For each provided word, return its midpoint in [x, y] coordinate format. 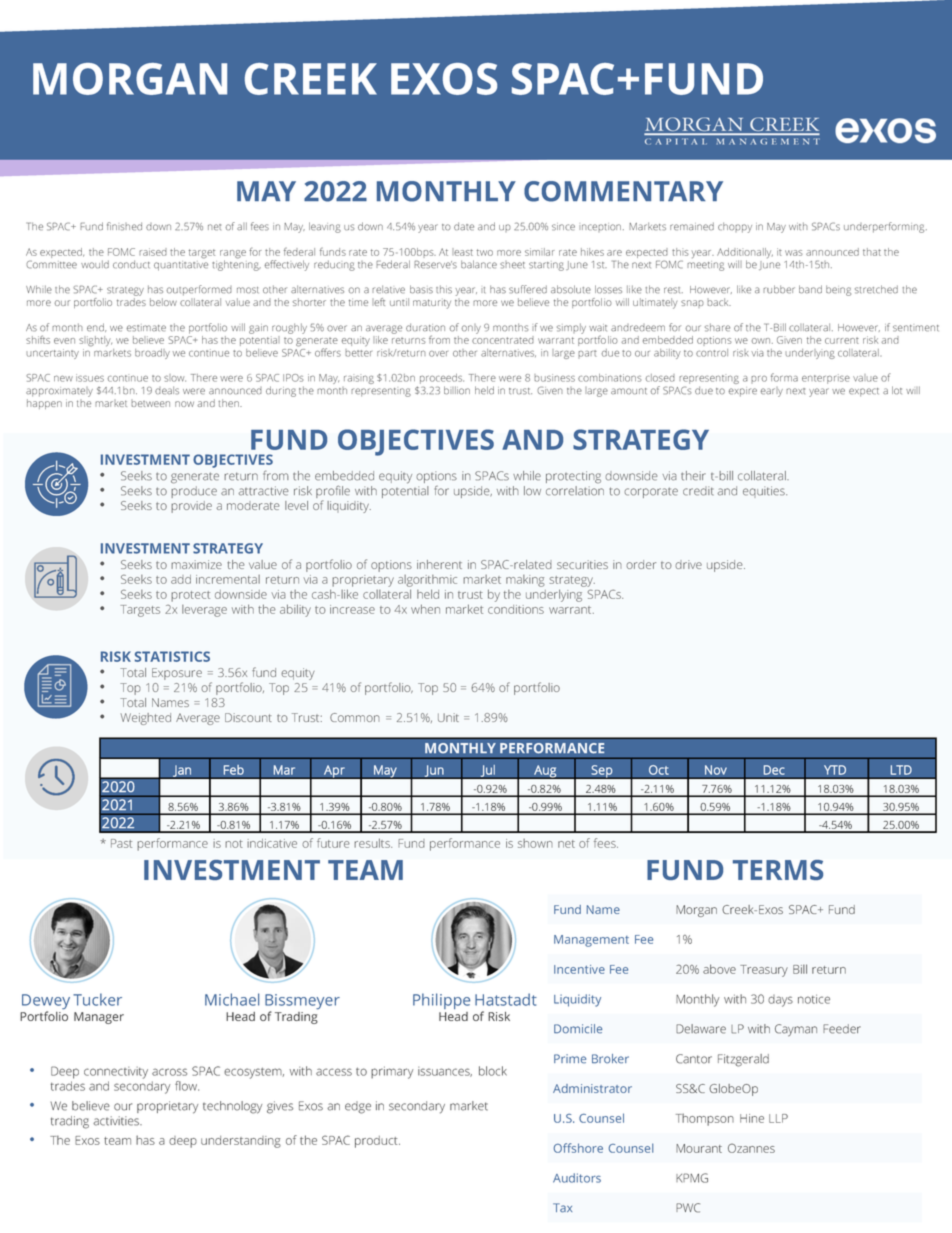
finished [124, 226]
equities [765, 492]
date [464, 226]
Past [121, 843]
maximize [196, 564]
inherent [439, 564]
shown [535, 843]
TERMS [778, 870]
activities [117, 1121]
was [794, 253]
